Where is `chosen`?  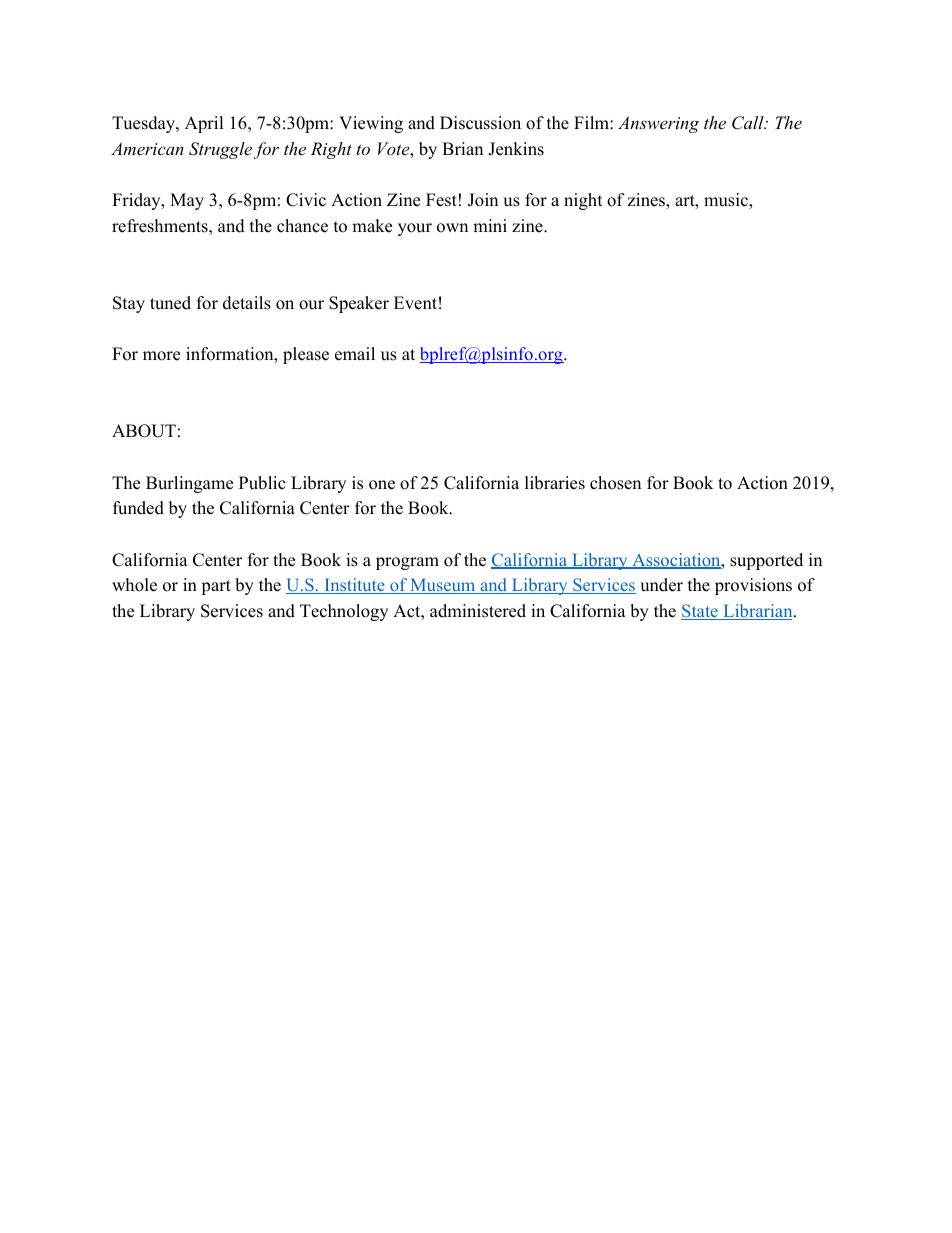 chosen is located at coordinates (615, 483).
